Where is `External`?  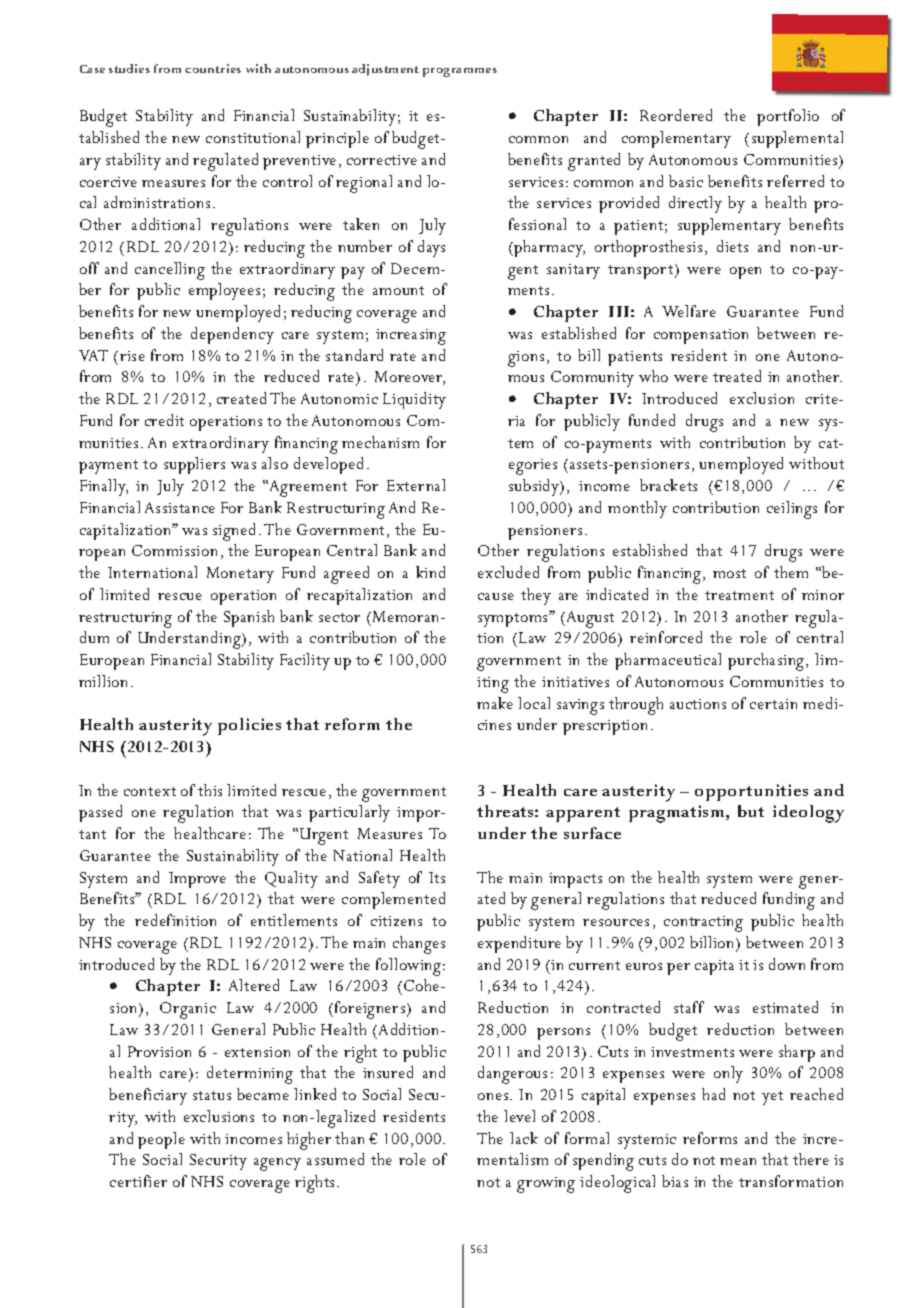 External is located at coordinates (416, 485).
